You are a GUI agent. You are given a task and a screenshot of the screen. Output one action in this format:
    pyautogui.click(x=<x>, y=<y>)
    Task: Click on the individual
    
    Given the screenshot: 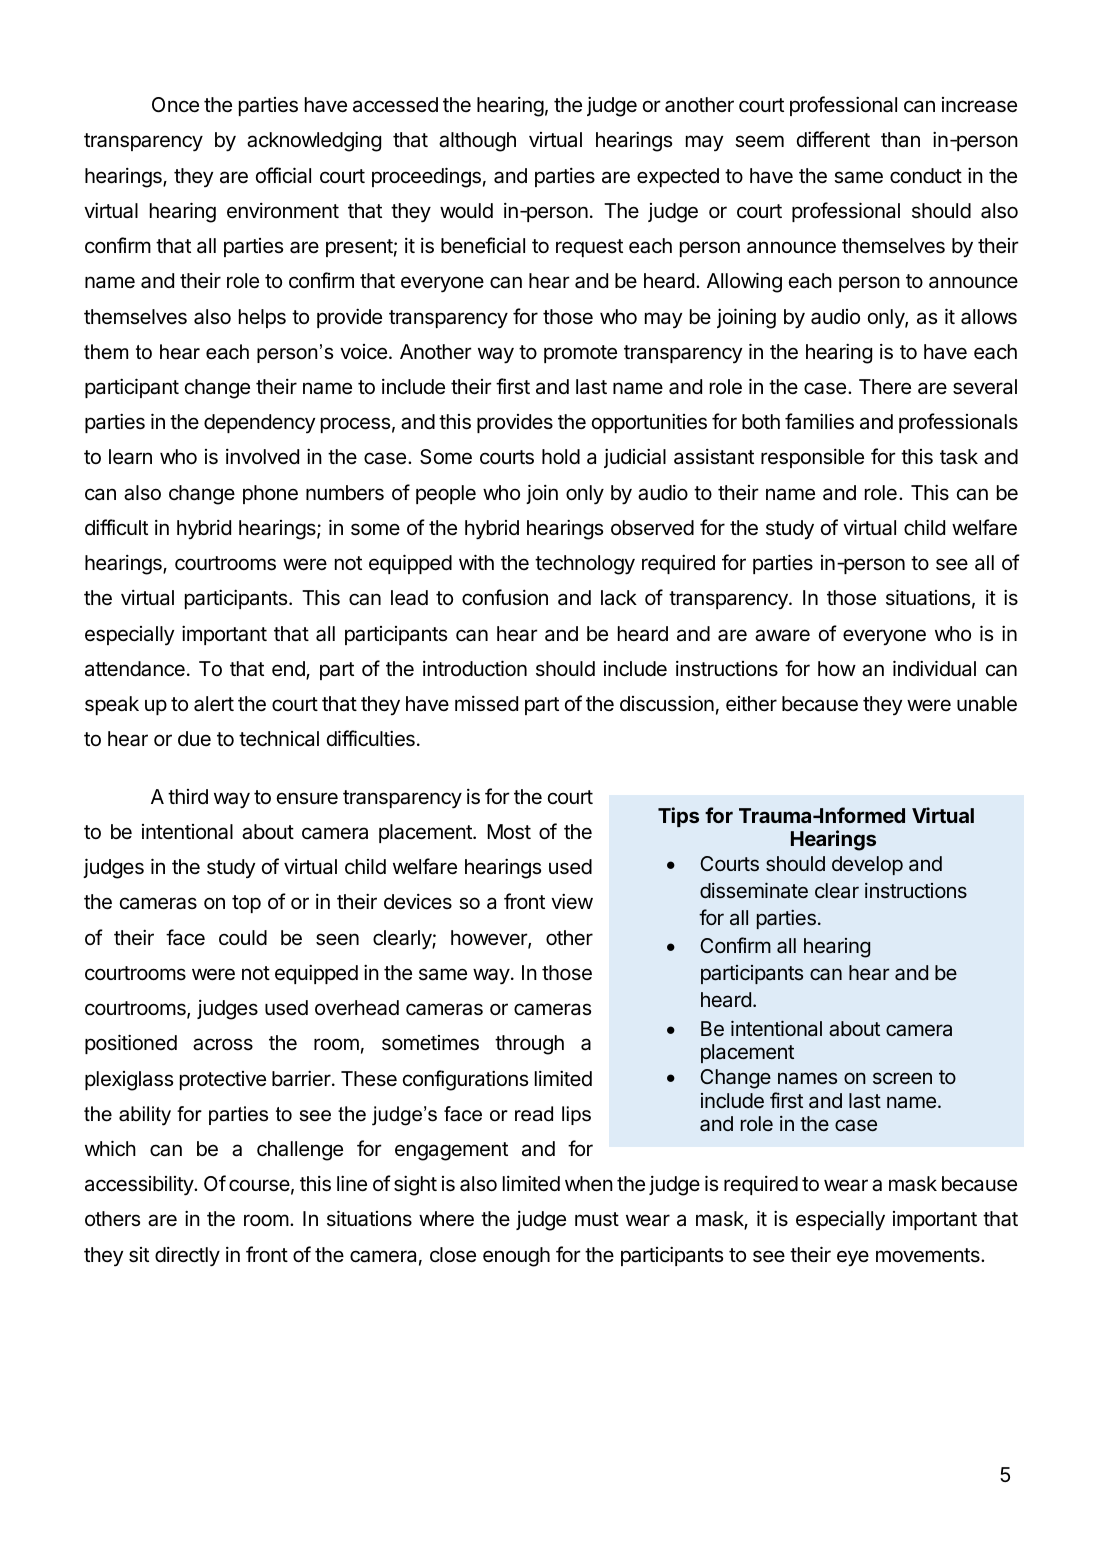 What is the action you would take?
    pyautogui.click(x=934, y=668)
